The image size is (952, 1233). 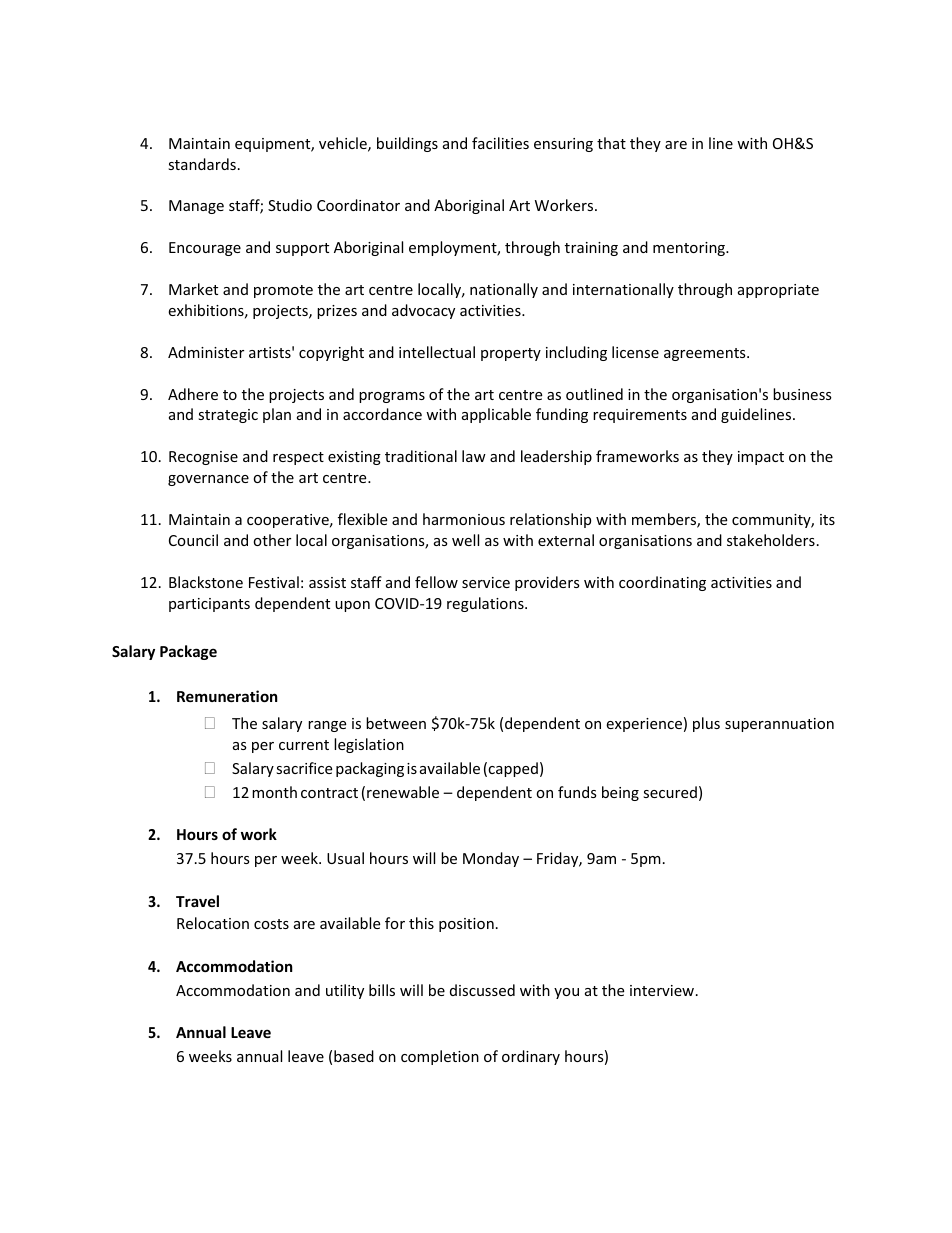 I want to click on Studio, so click(x=290, y=205).
